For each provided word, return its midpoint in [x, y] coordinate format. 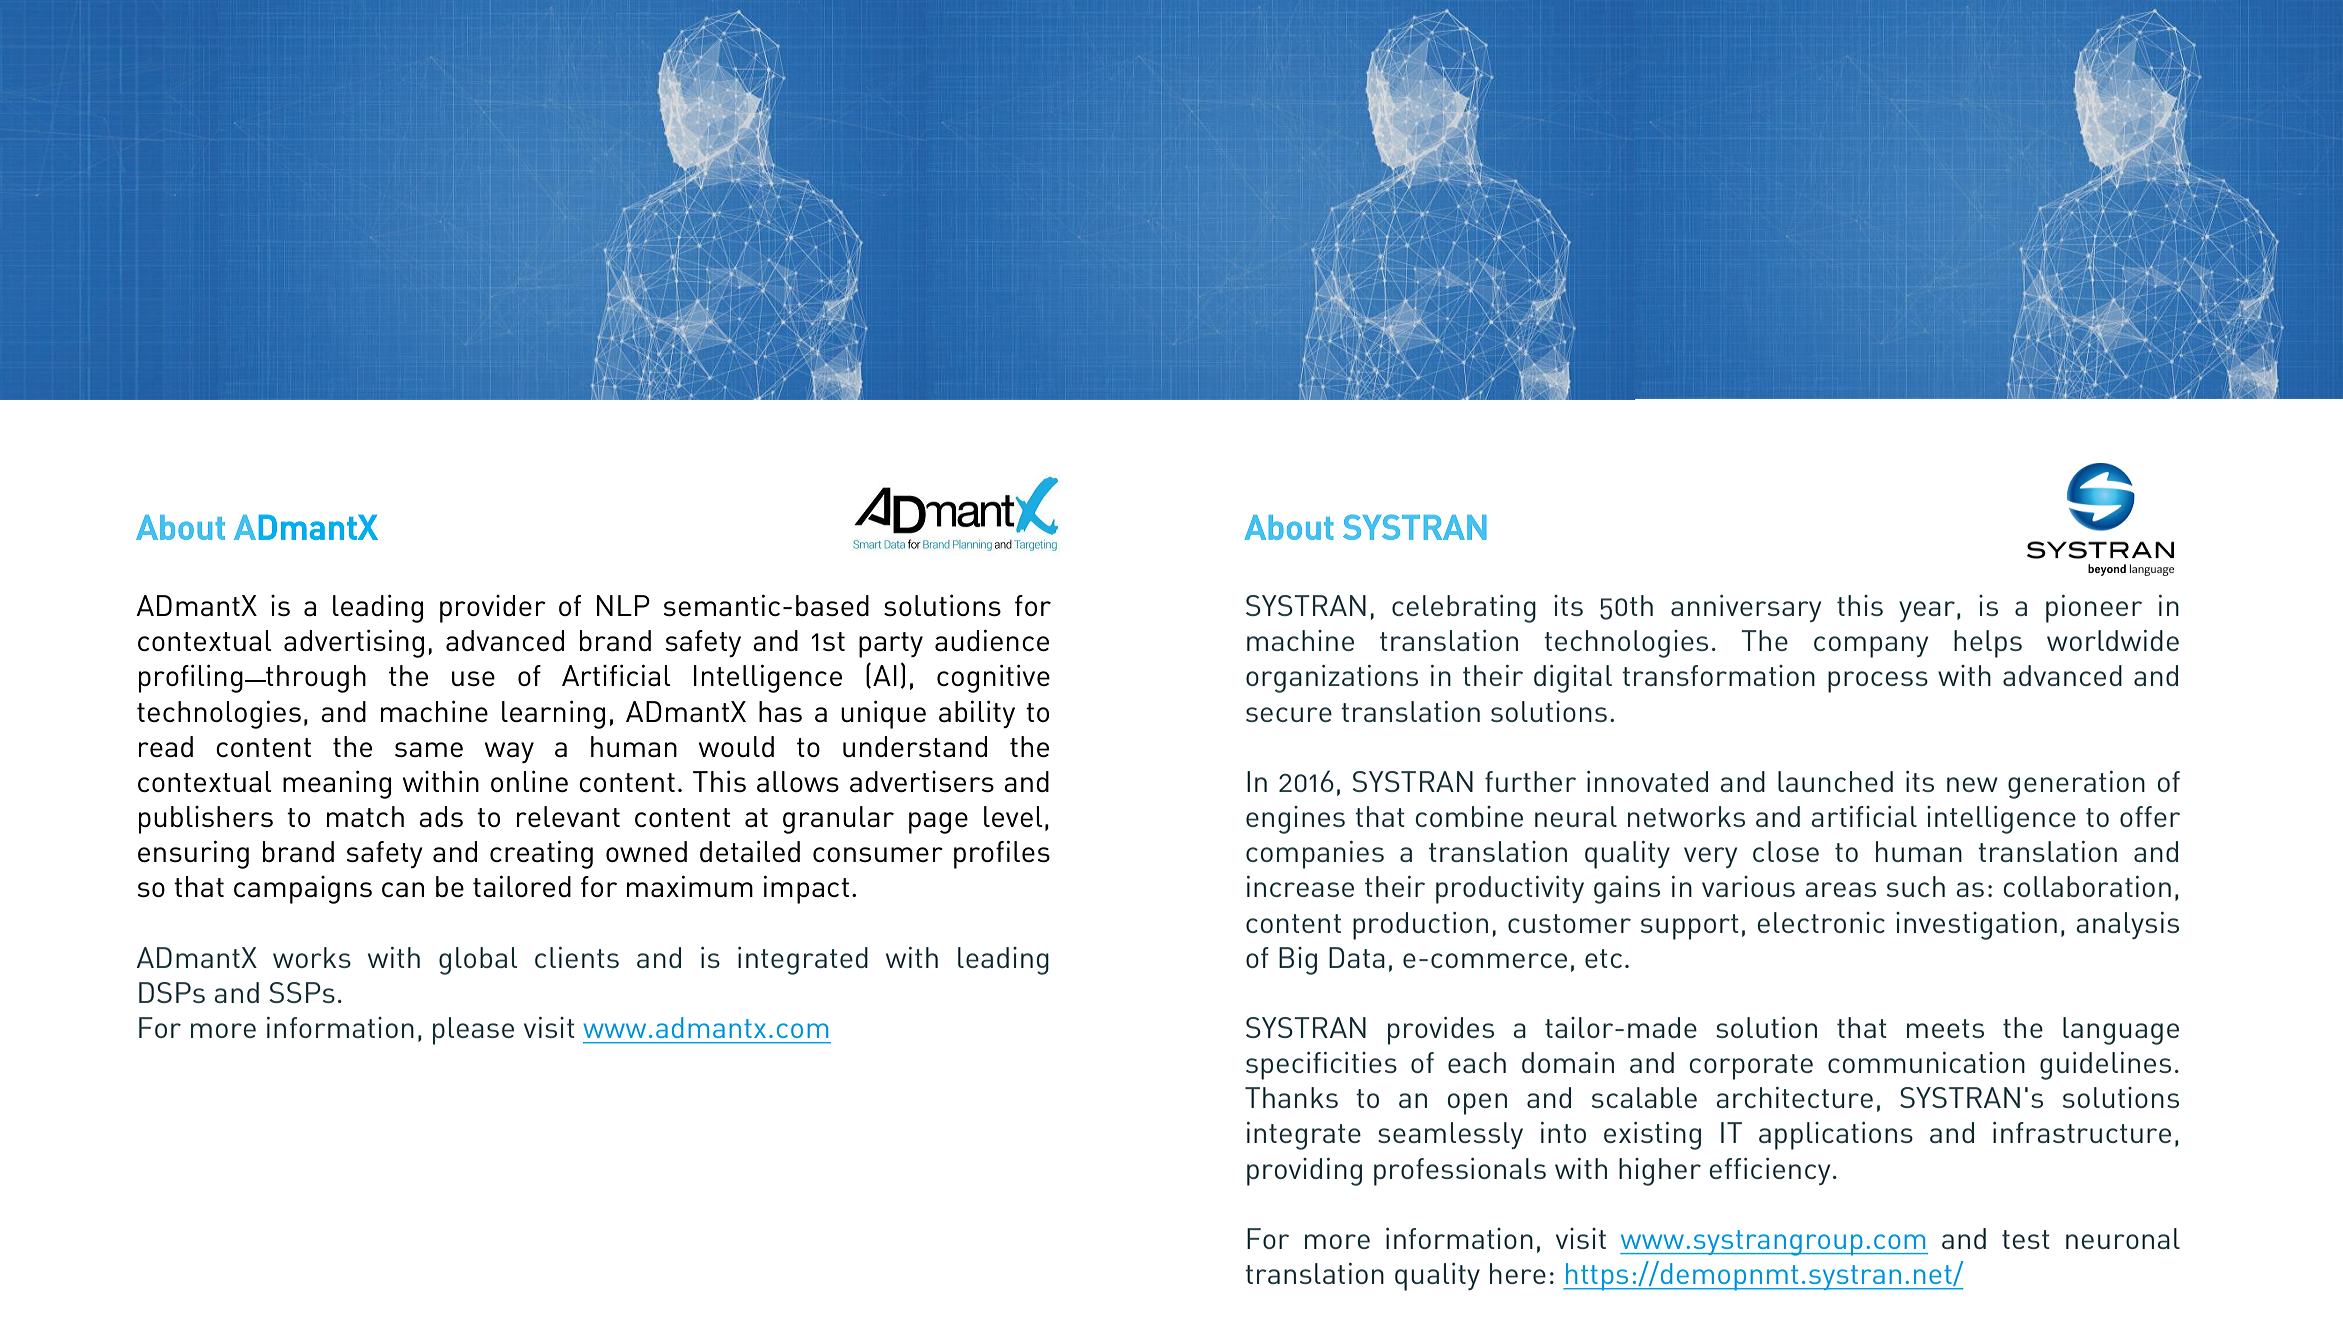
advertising [354, 643]
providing [1304, 1172]
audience [992, 640]
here [1518, 1273]
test [2026, 1239]
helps [1988, 644]
